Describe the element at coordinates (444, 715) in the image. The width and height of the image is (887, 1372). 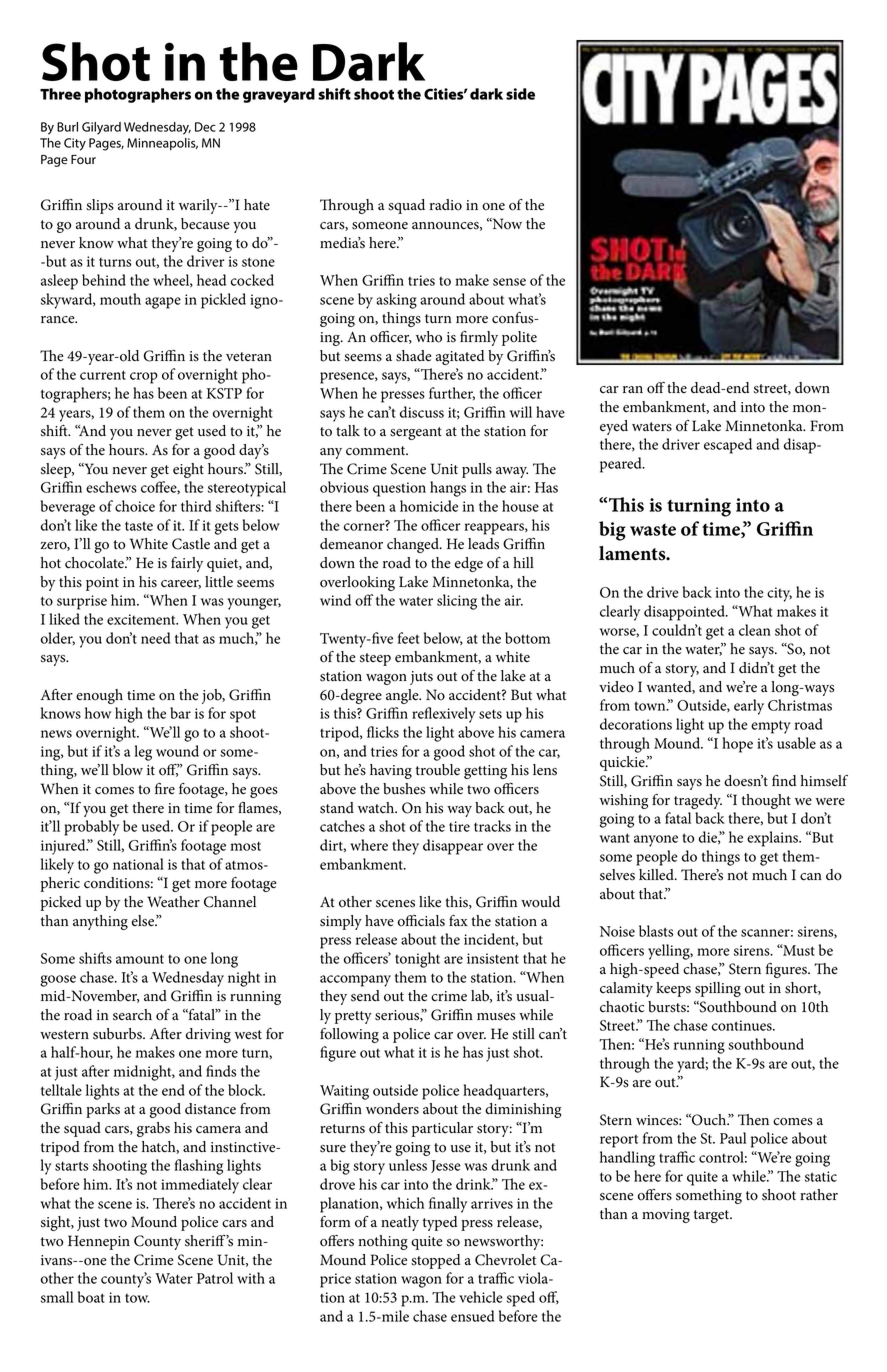
I see `reflexively` at that location.
